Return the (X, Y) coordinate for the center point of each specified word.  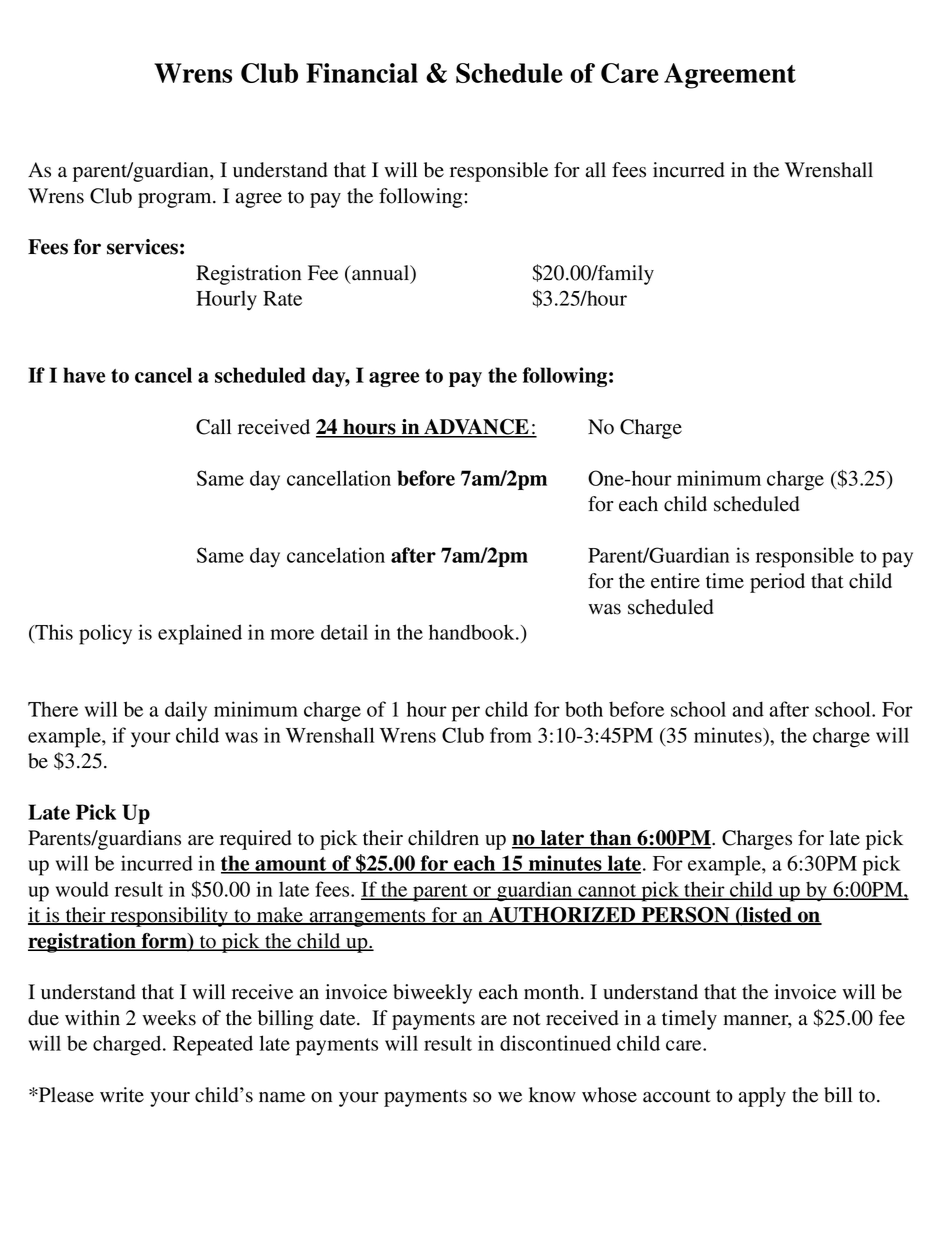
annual (381, 274)
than (611, 839)
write (122, 1095)
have (84, 375)
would (82, 889)
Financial (362, 73)
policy (105, 634)
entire (675, 581)
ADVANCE (476, 428)
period (777, 583)
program (176, 200)
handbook (473, 632)
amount (291, 865)
